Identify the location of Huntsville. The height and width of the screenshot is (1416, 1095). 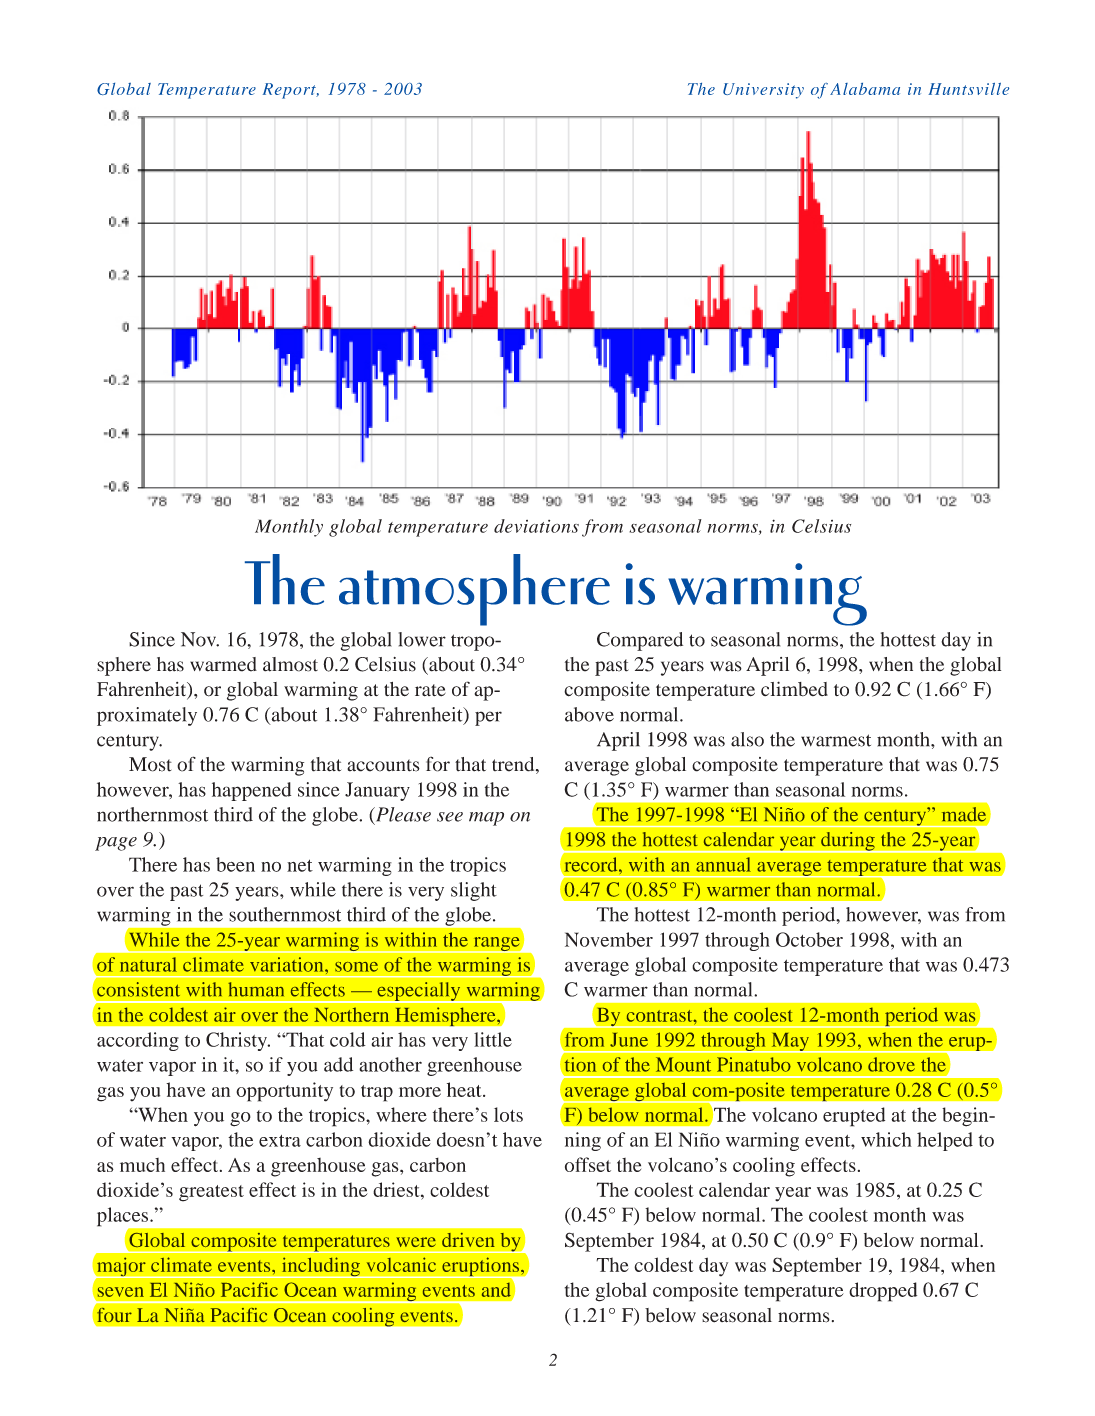
(968, 89).
